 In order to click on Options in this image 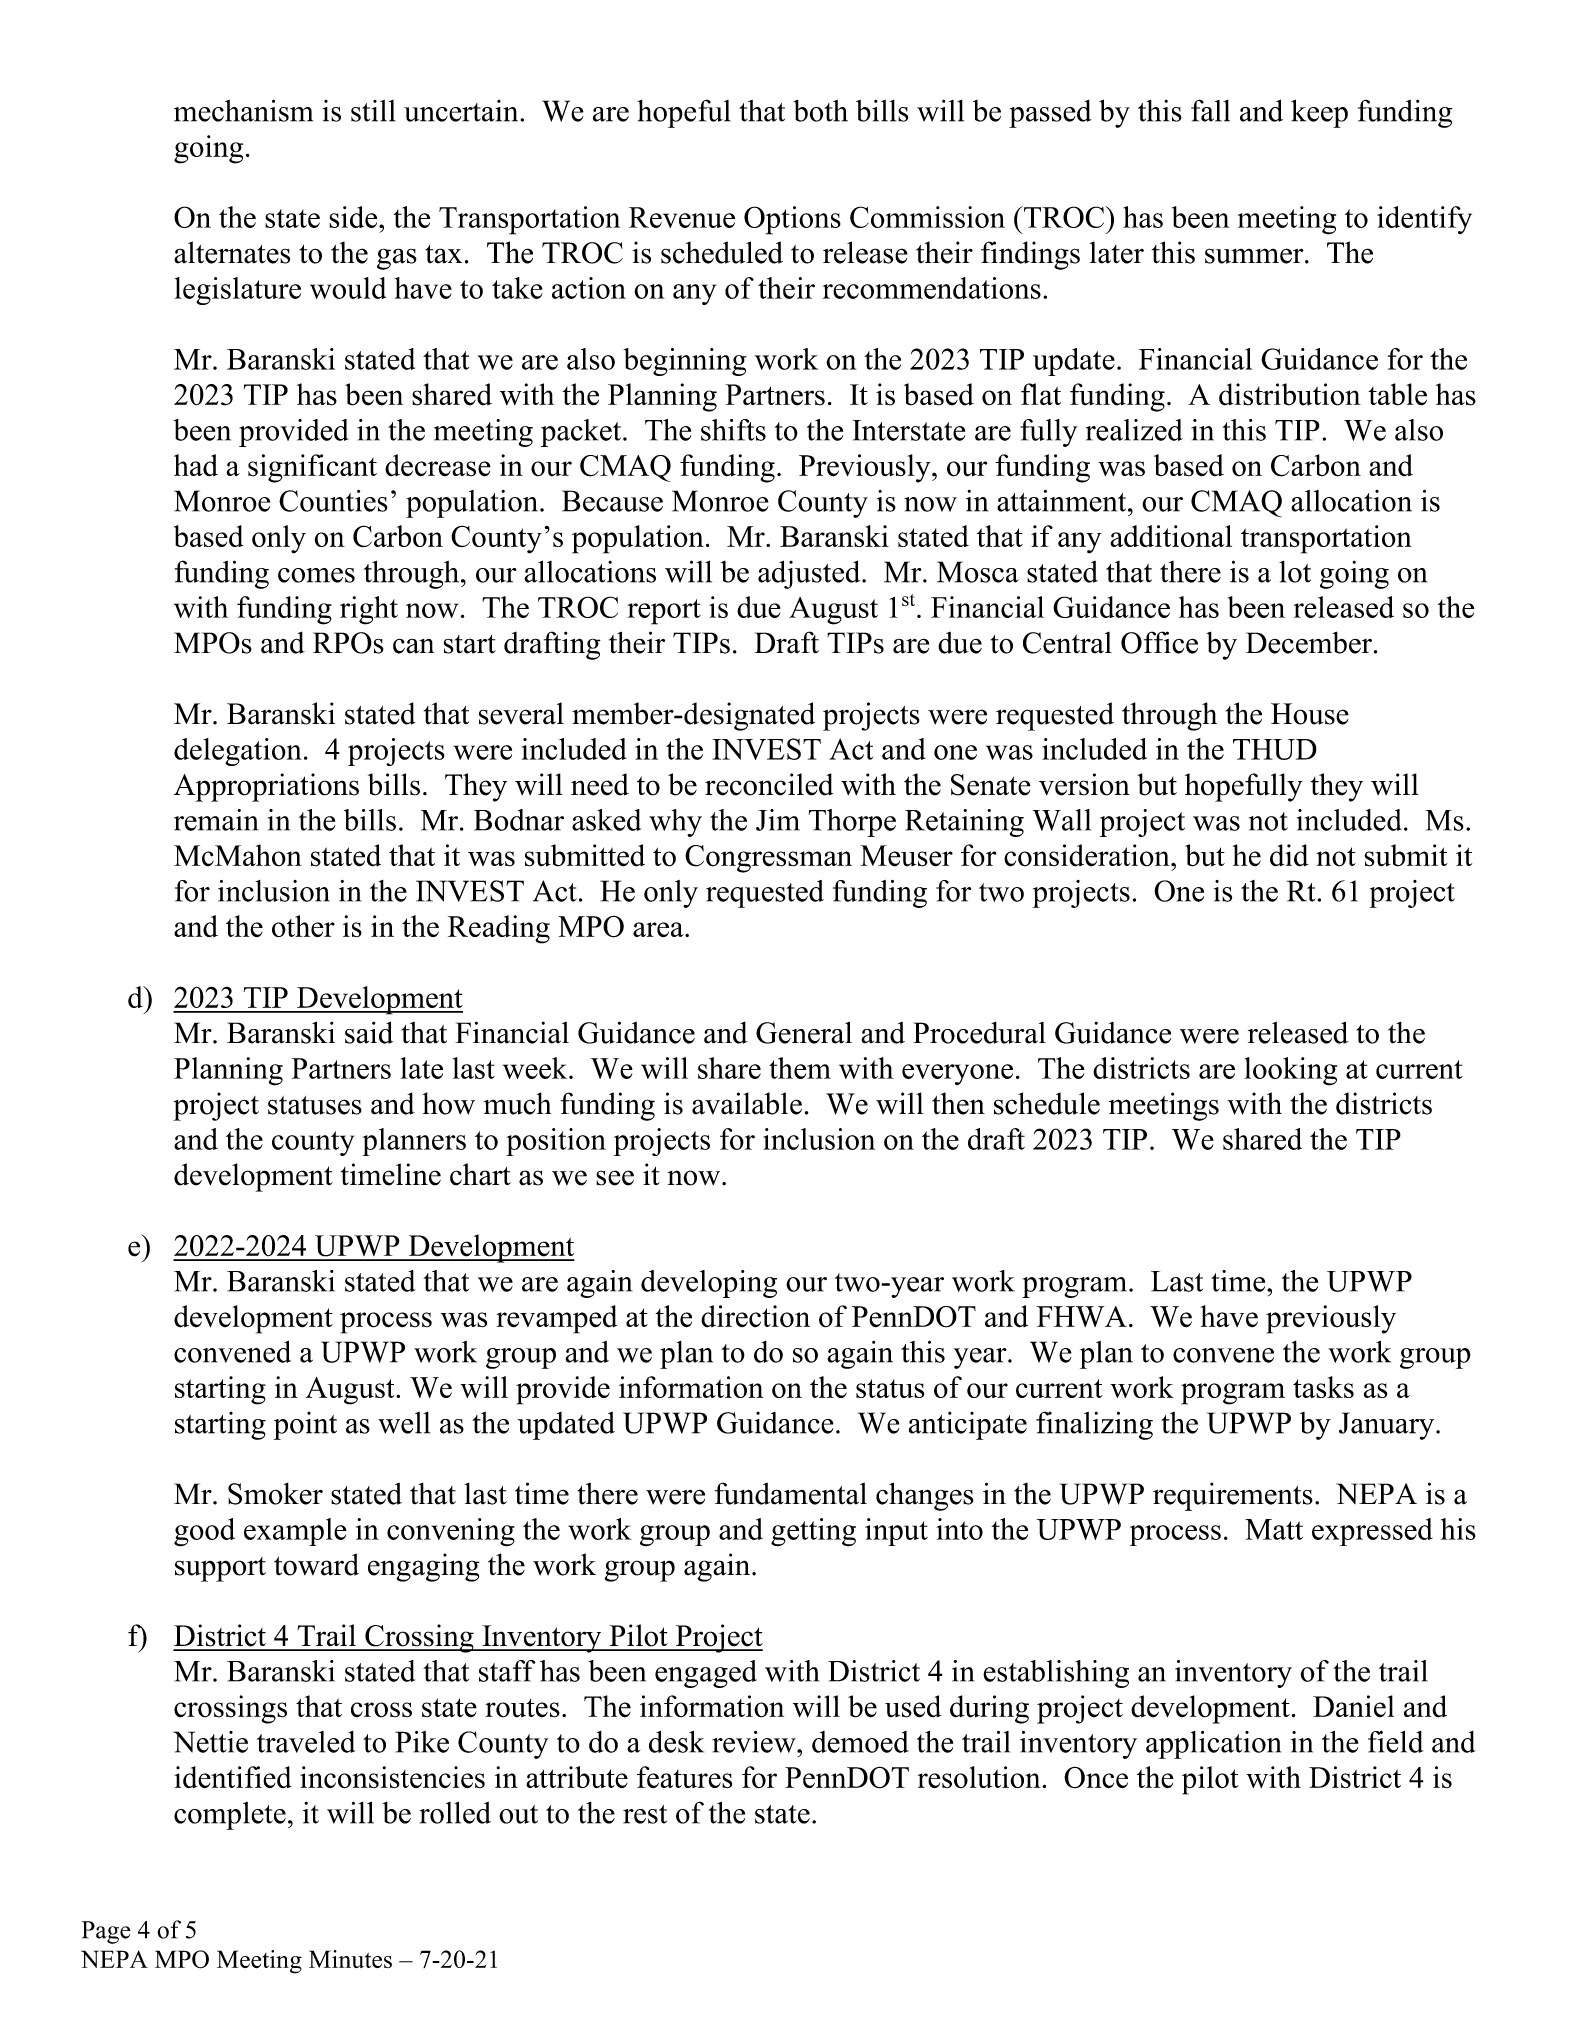, I will do `click(792, 220)`.
